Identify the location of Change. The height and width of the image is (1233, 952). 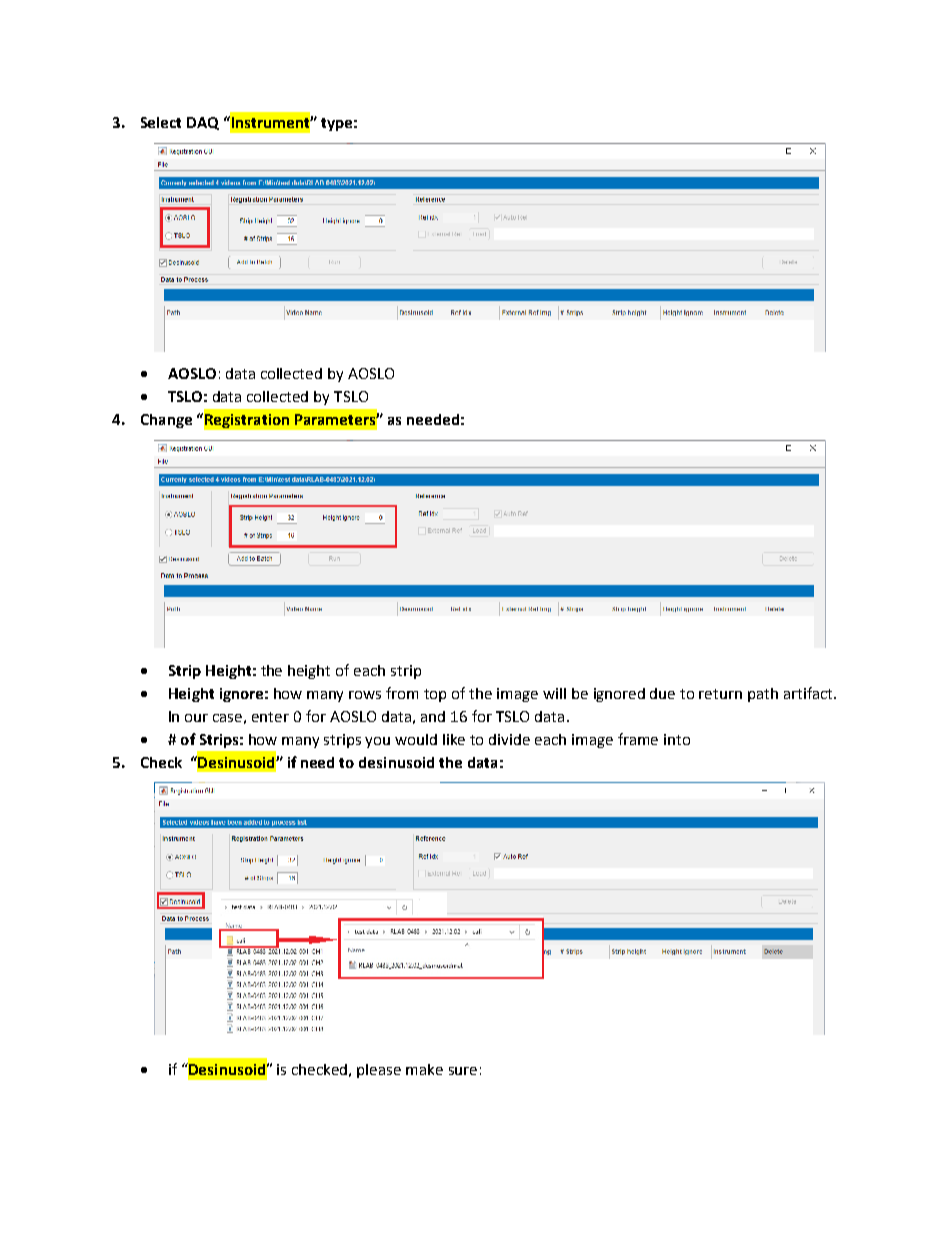
(166, 421).
